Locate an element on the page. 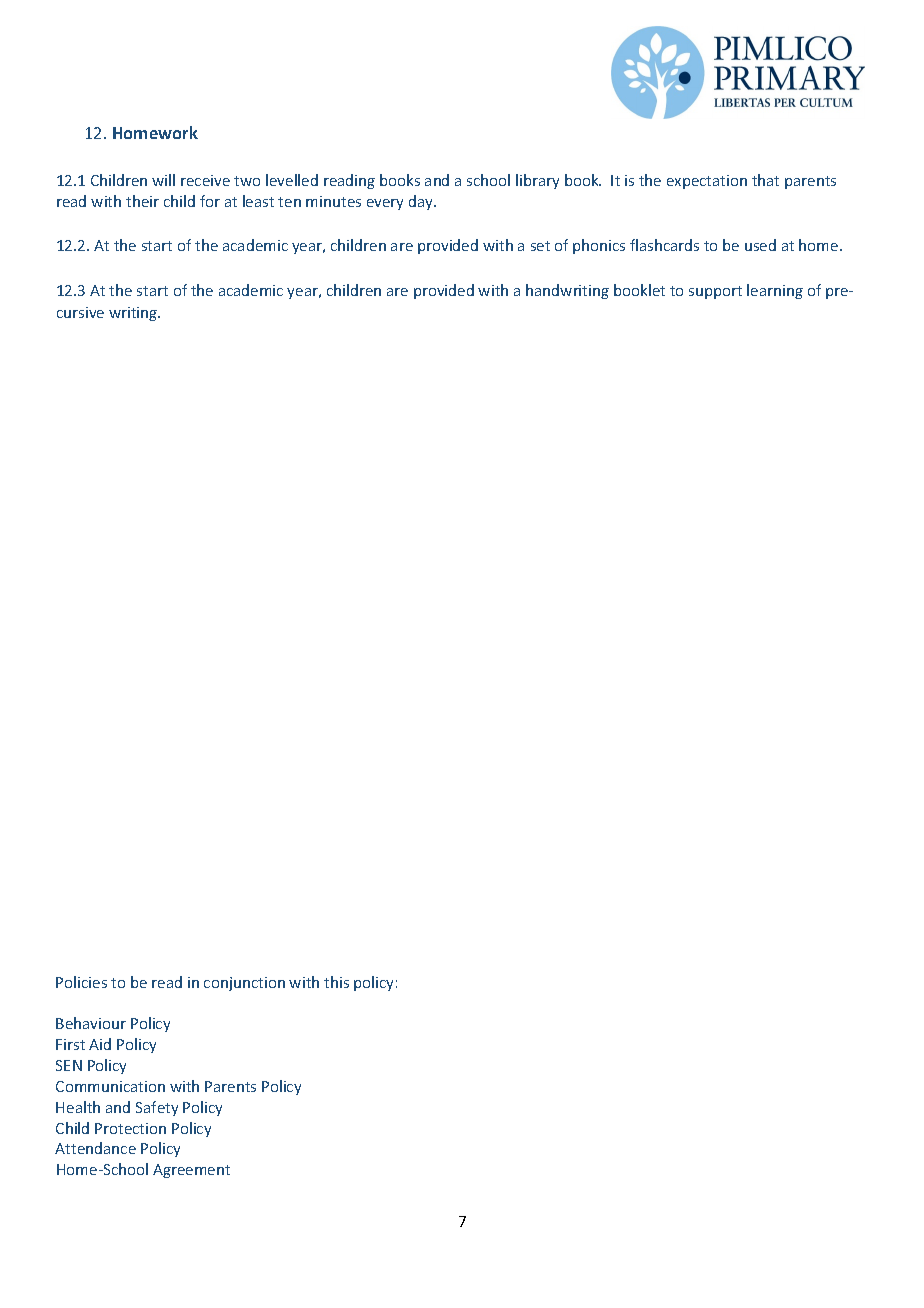  their is located at coordinates (142, 201).
